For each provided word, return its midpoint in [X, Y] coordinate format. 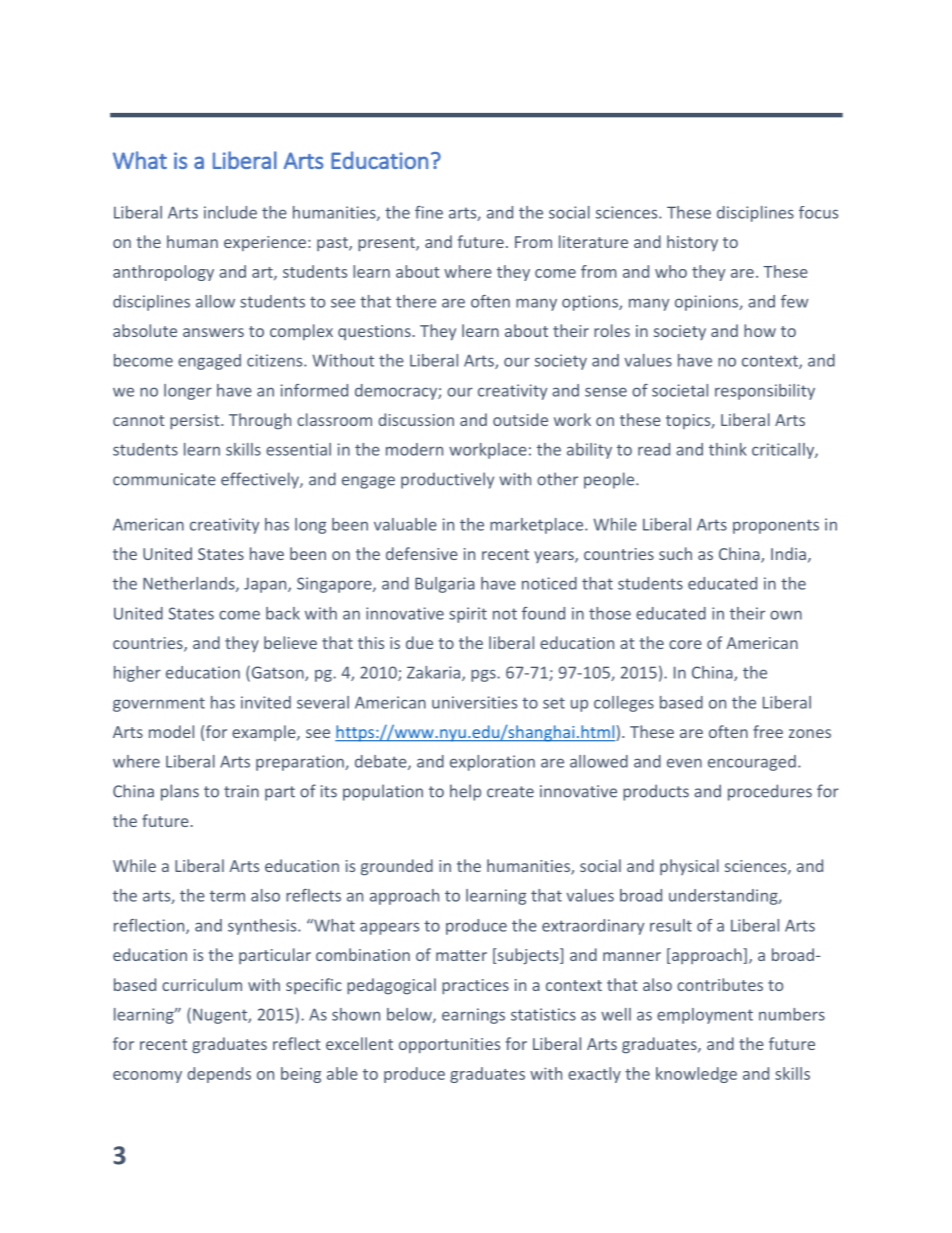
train [241, 791]
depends [219, 1075]
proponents [776, 526]
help [465, 792]
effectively [261, 480]
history [692, 243]
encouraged [752, 763]
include [230, 212]
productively [447, 480]
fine [429, 212]
